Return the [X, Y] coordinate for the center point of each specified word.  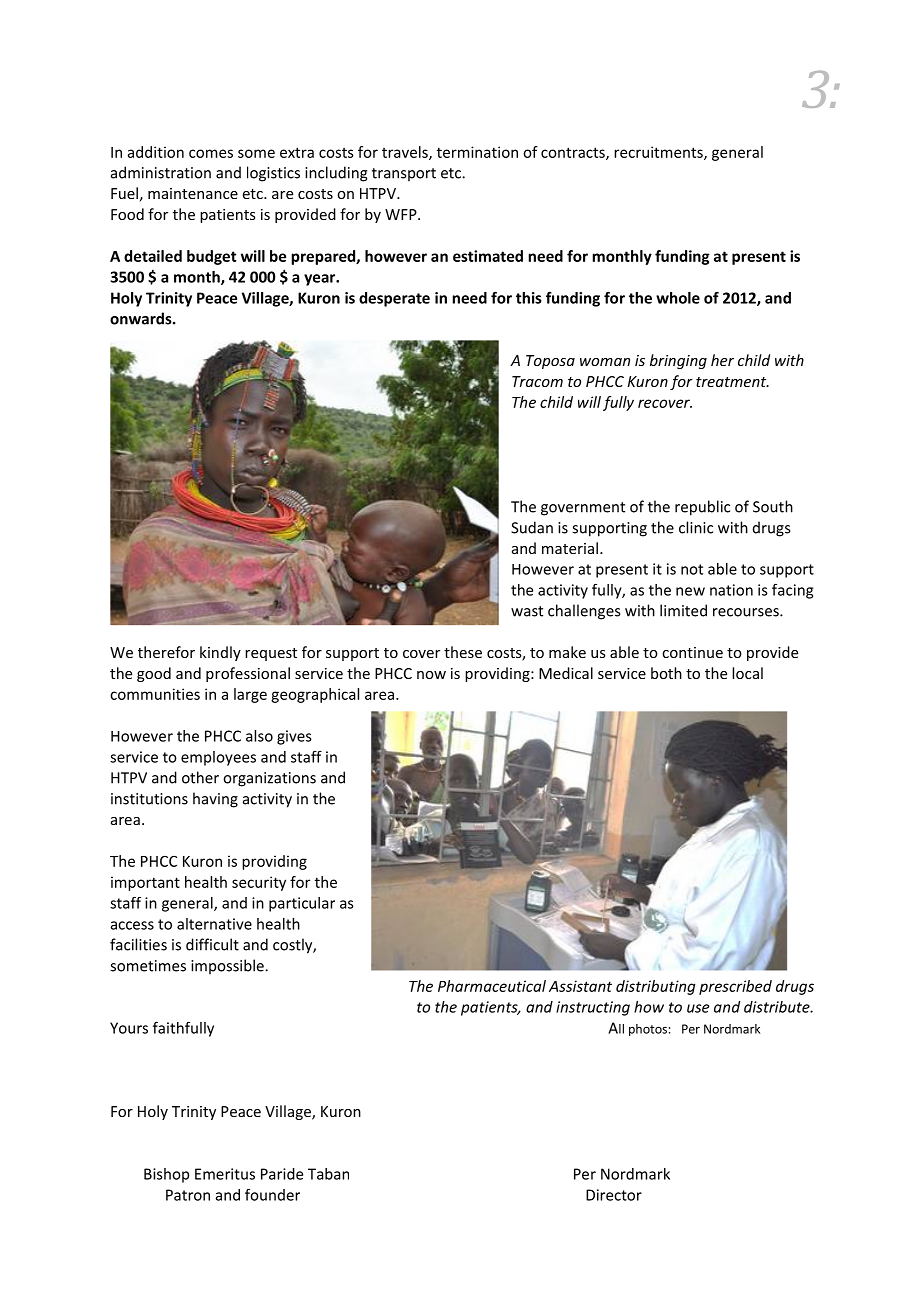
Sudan [532, 527]
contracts [574, 153]
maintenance [193, 193]
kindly [220, 653]
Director [614, 1195]
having [215, 800]
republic [702, 508]
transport [404, 174]
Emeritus [225, 1174]
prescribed [735, 987]
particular [302, 904]
